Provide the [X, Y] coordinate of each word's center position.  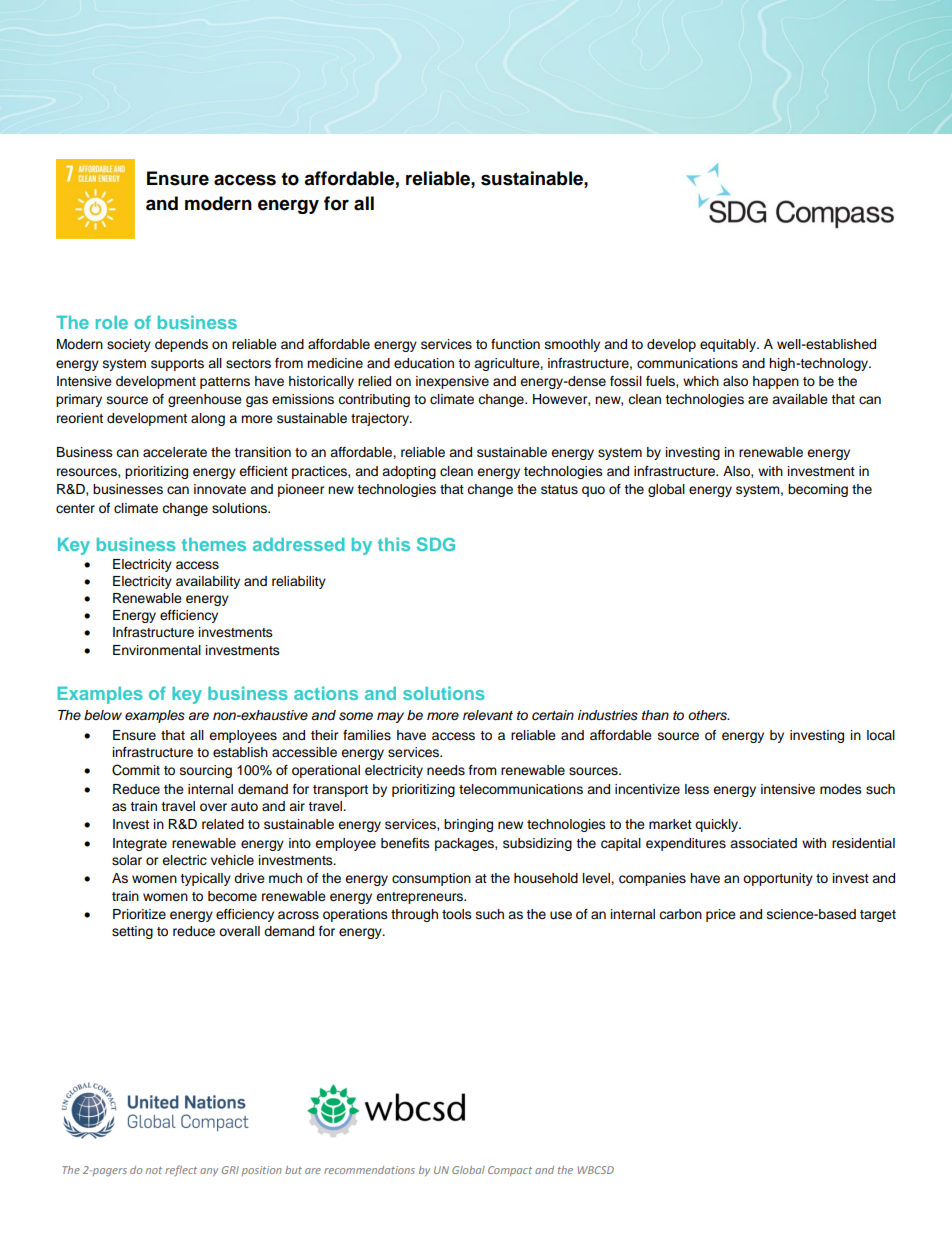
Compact [510, 1171]
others [708, 715]
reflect [181, 1170]
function [515, 344]
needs [446, 770]
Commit [136, 770]
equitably [729, 345]
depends [181, 345]
